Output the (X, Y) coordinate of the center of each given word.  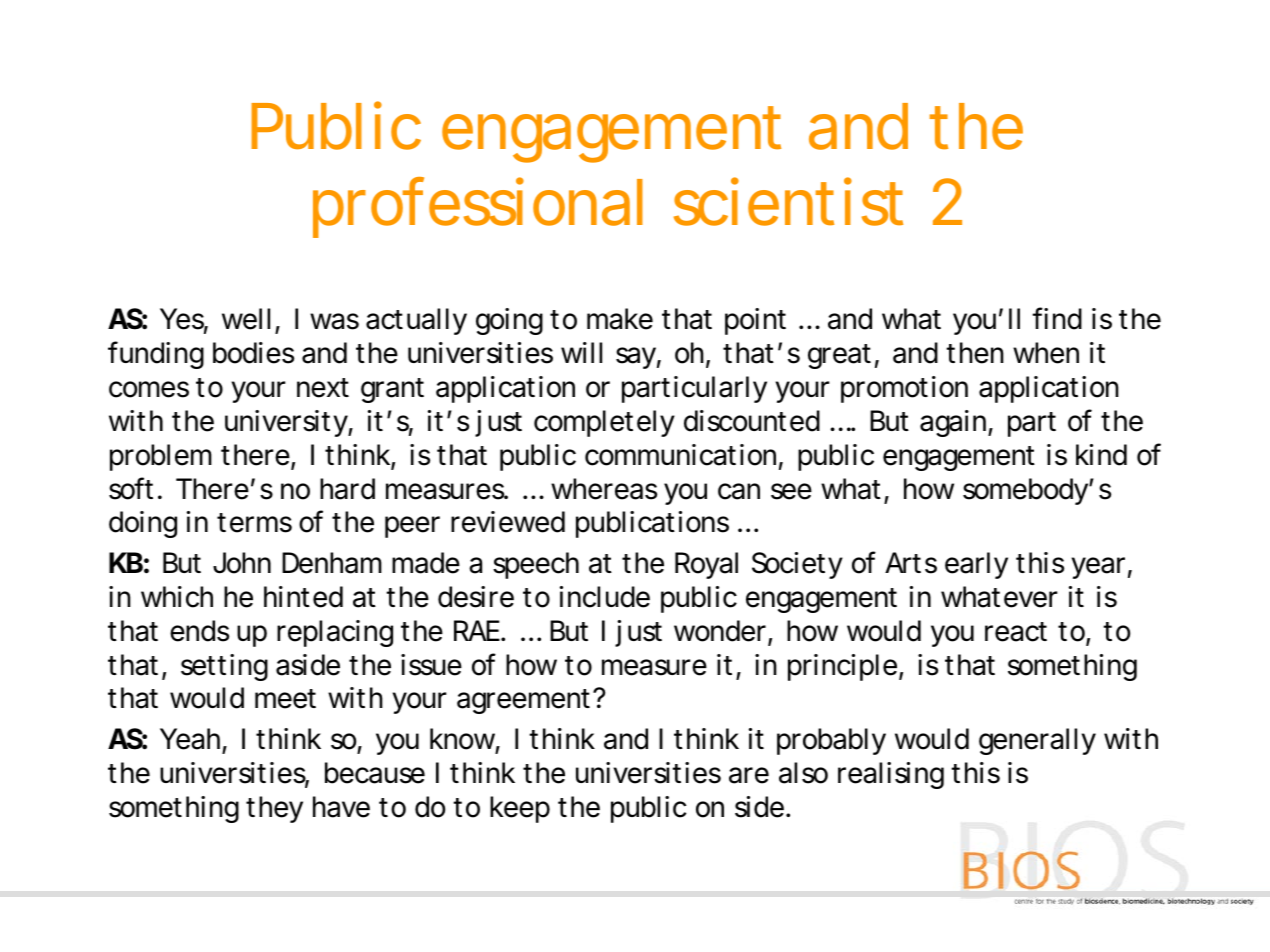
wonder (721, 632)
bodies (253, 353)
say (636, 358)
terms (254, 523)
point (755, 321)
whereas (604, 489)
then (975, 353)
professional (478, 207)
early (976, 565)
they (274, 809)
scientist (788, 201)
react (1016, 632)
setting (224, 667)
